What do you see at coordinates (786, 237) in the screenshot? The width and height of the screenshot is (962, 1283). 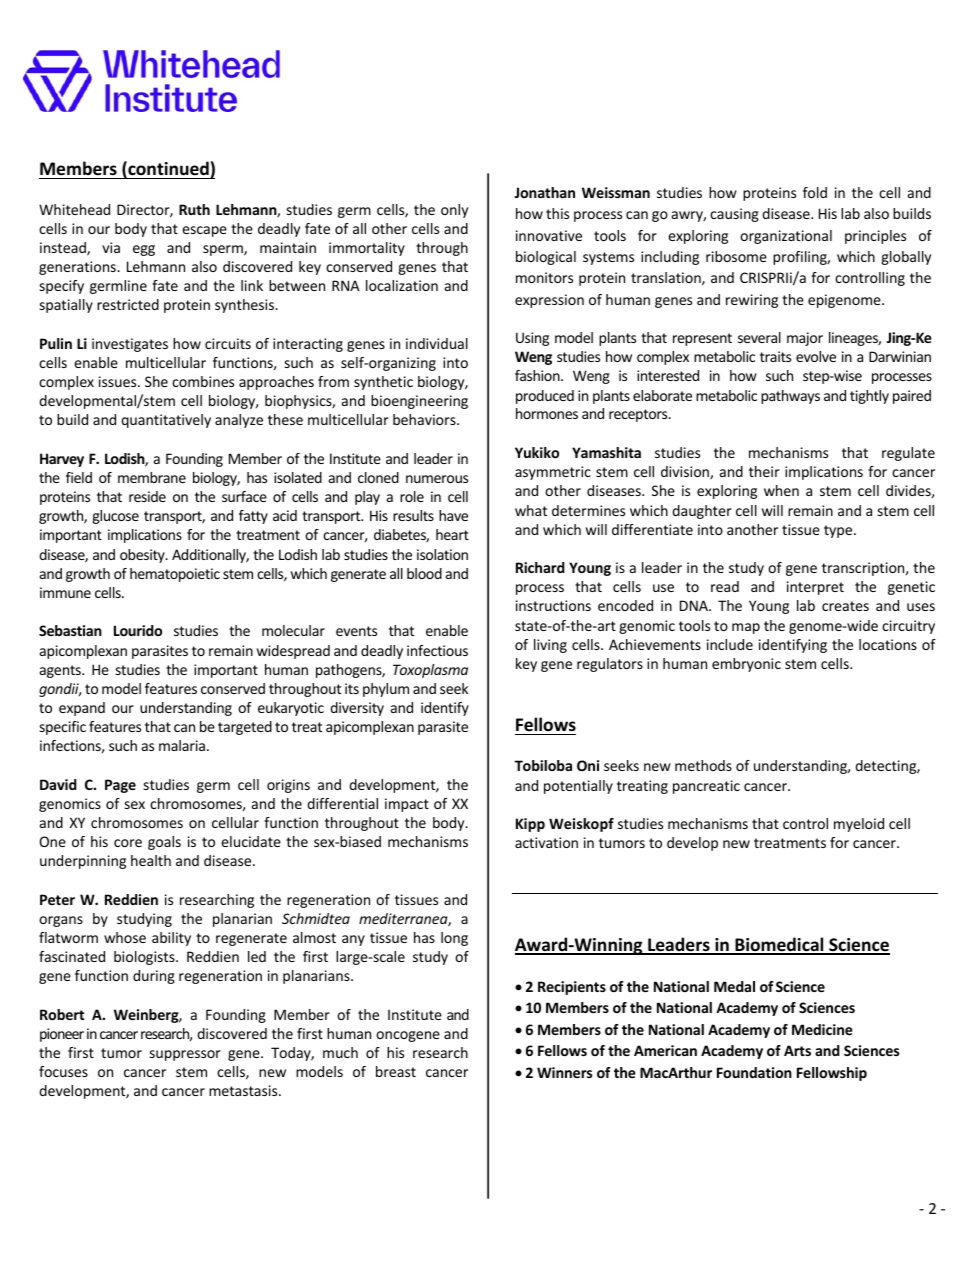 I see `organizational` at bounding box center [786, 237].
